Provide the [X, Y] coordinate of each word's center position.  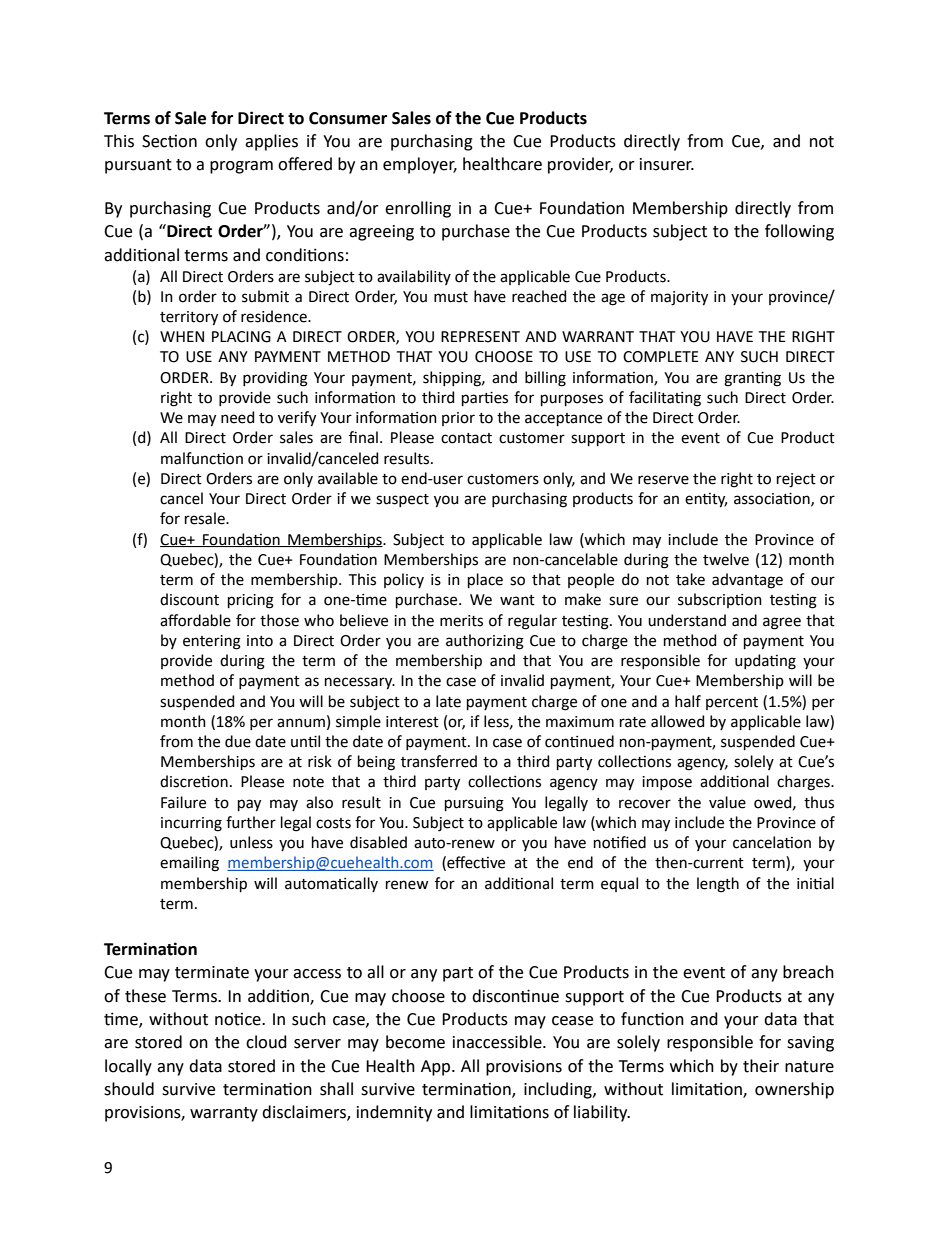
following [799, 232]
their [761, 1066]
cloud [266, 1042]
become [415, 1042]
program [241, 167]
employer [420, 165]
